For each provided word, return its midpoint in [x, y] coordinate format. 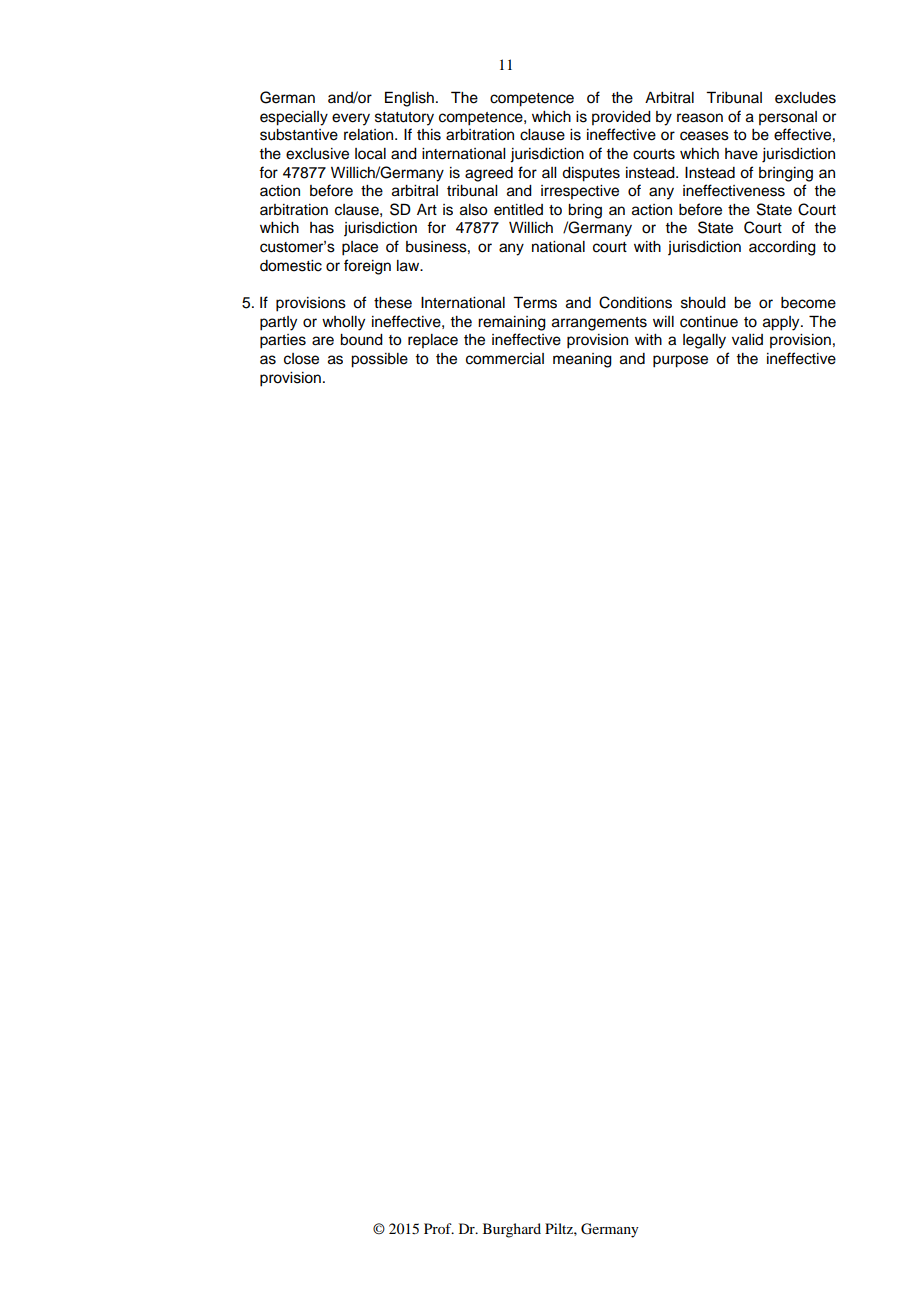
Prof [439, 1228]
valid [747, 339]
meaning [582, 360]
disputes [591, 174]
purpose [680, 361]
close [301, 359]
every [351, 119]
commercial [505, 359]
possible [379, 360]
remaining [512, 323]
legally [704, 341]
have [741, 154]
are [323, 341]
